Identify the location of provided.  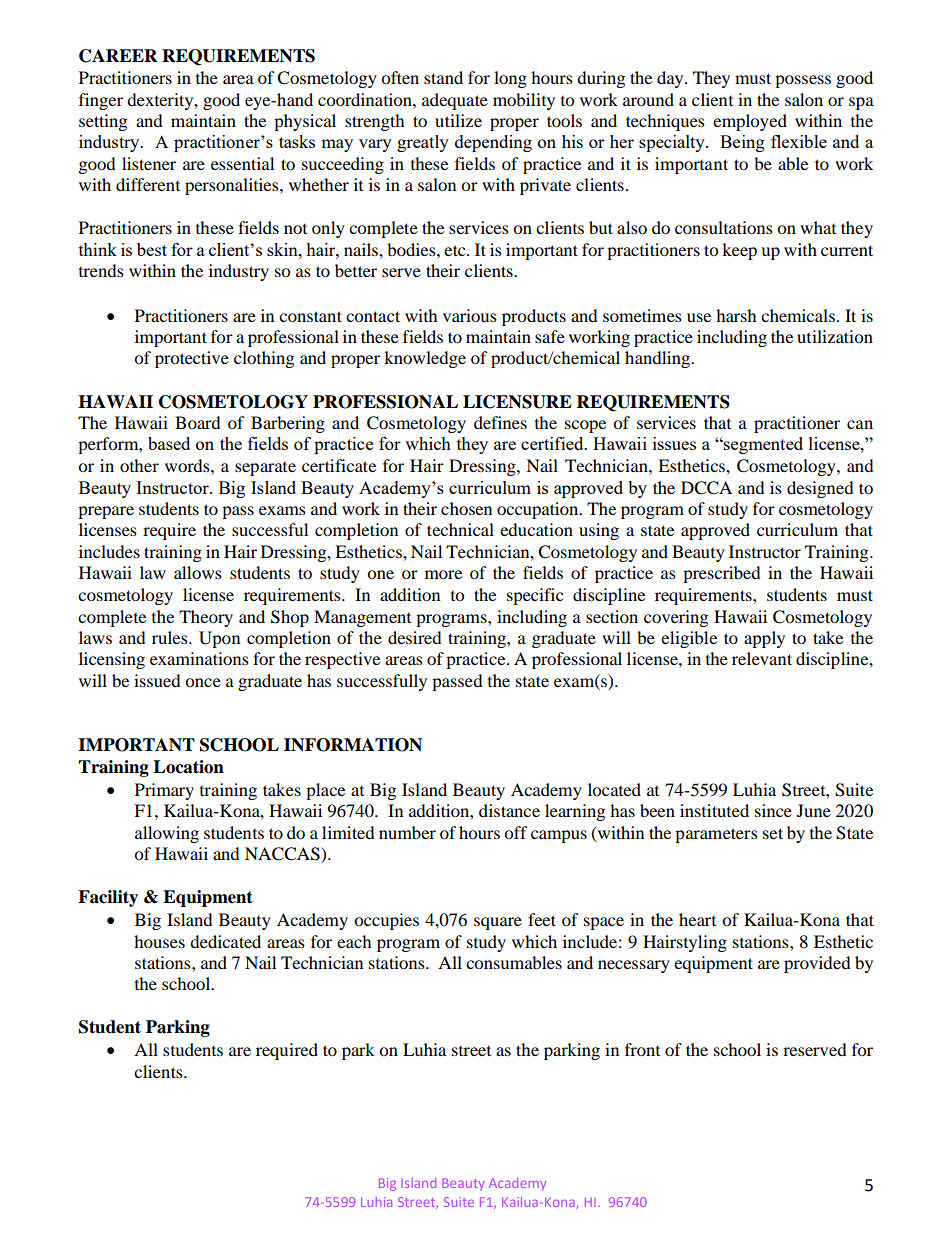
(817, 964).
